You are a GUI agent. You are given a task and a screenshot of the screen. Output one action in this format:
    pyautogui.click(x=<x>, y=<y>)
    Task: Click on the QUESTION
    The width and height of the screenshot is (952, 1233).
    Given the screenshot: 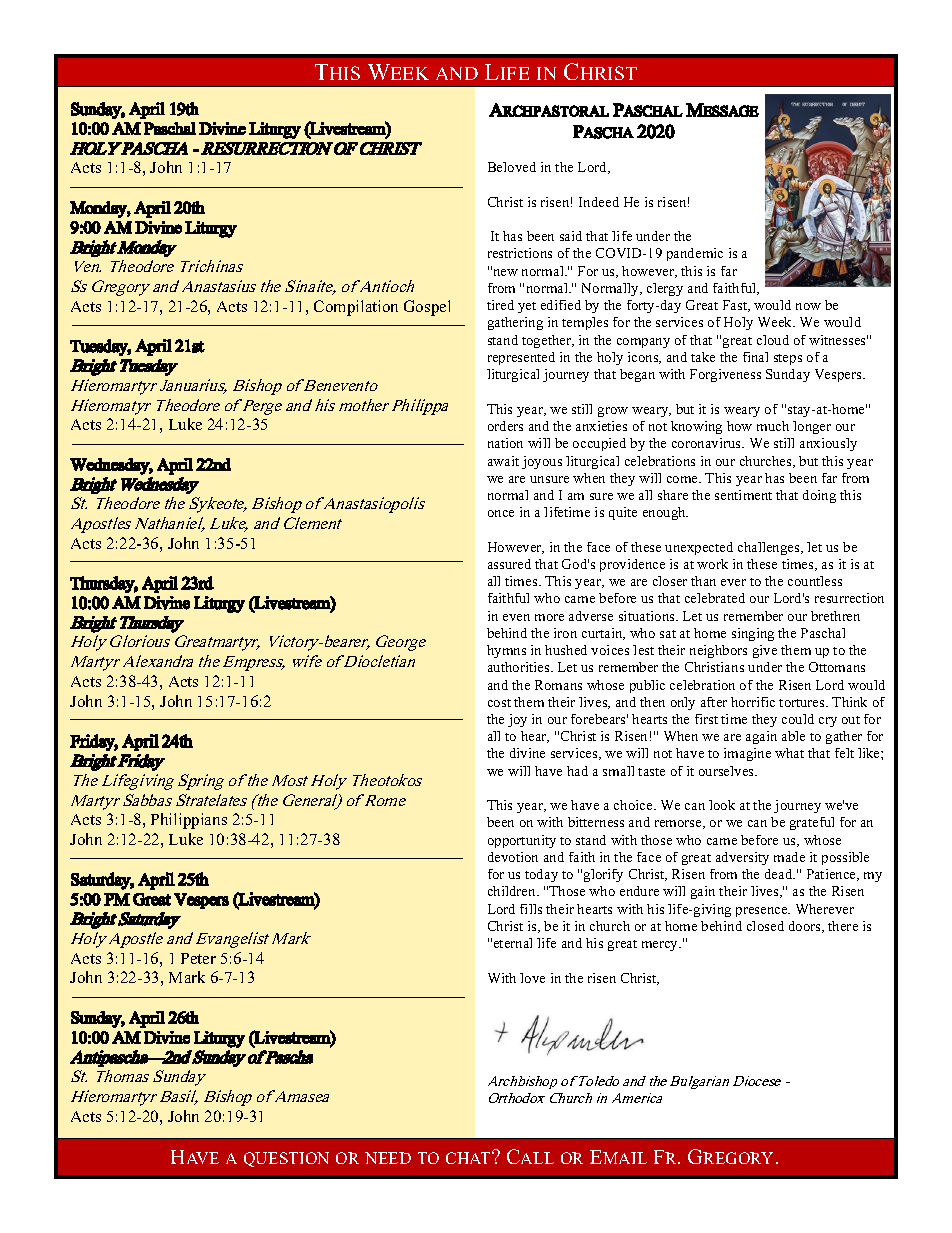 What is the action you would take?
    pyautogui.click(x=286, y=1159)
